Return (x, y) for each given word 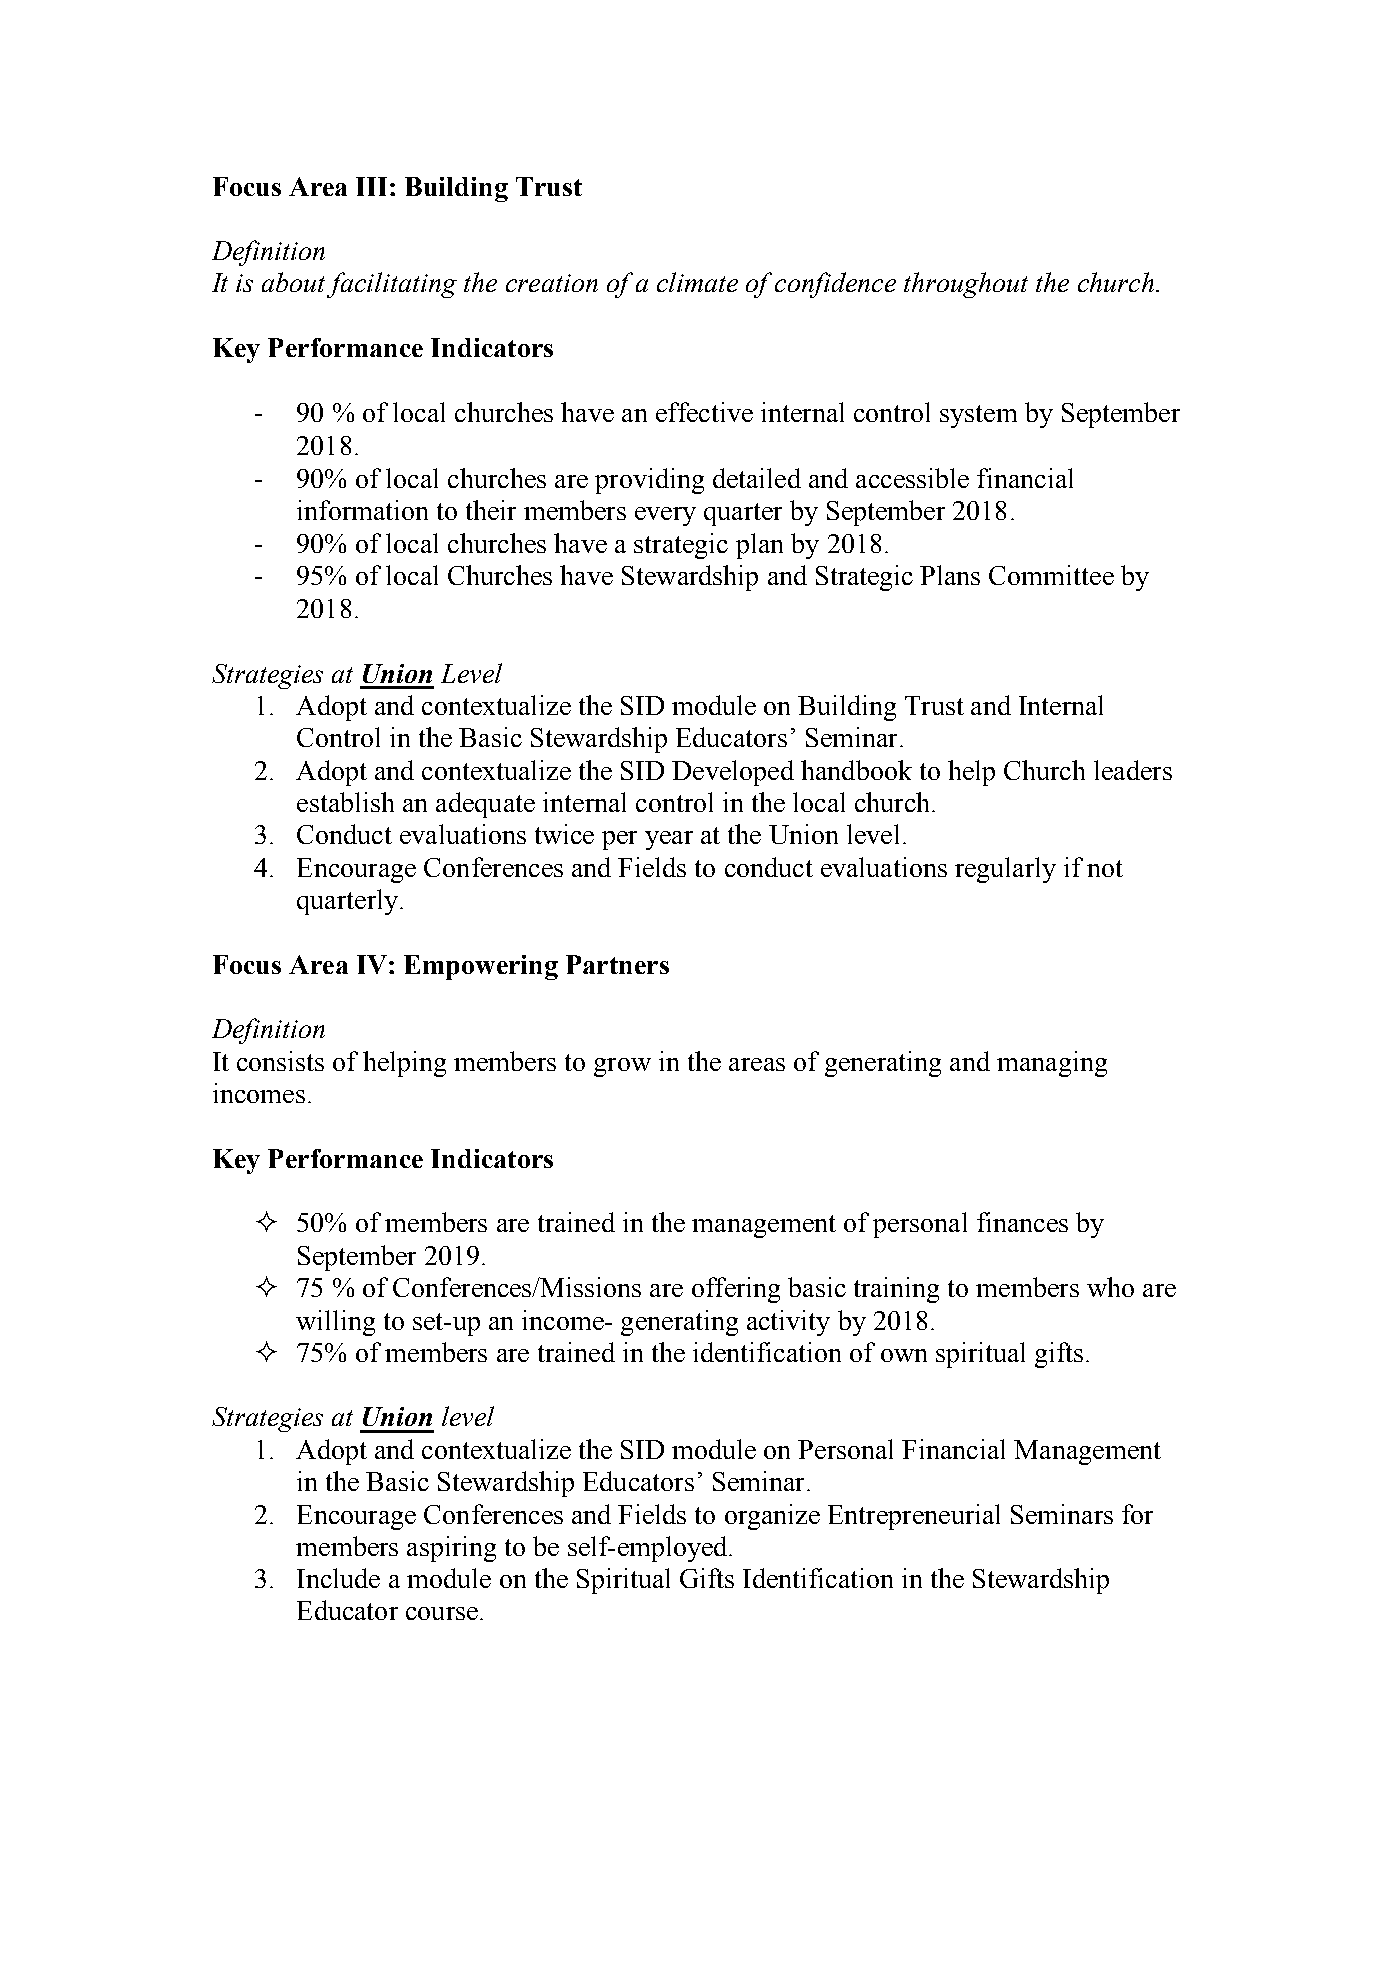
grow (622, 1067)
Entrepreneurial (914, 1517)
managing (1052, 1064)
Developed (733, 773)
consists (280, 1061)
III (371, 186)
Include (338, 1578)
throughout (966, 285)
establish (345, 802)
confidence (835, 285)
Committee (1051, 575)
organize (772, 1517)
